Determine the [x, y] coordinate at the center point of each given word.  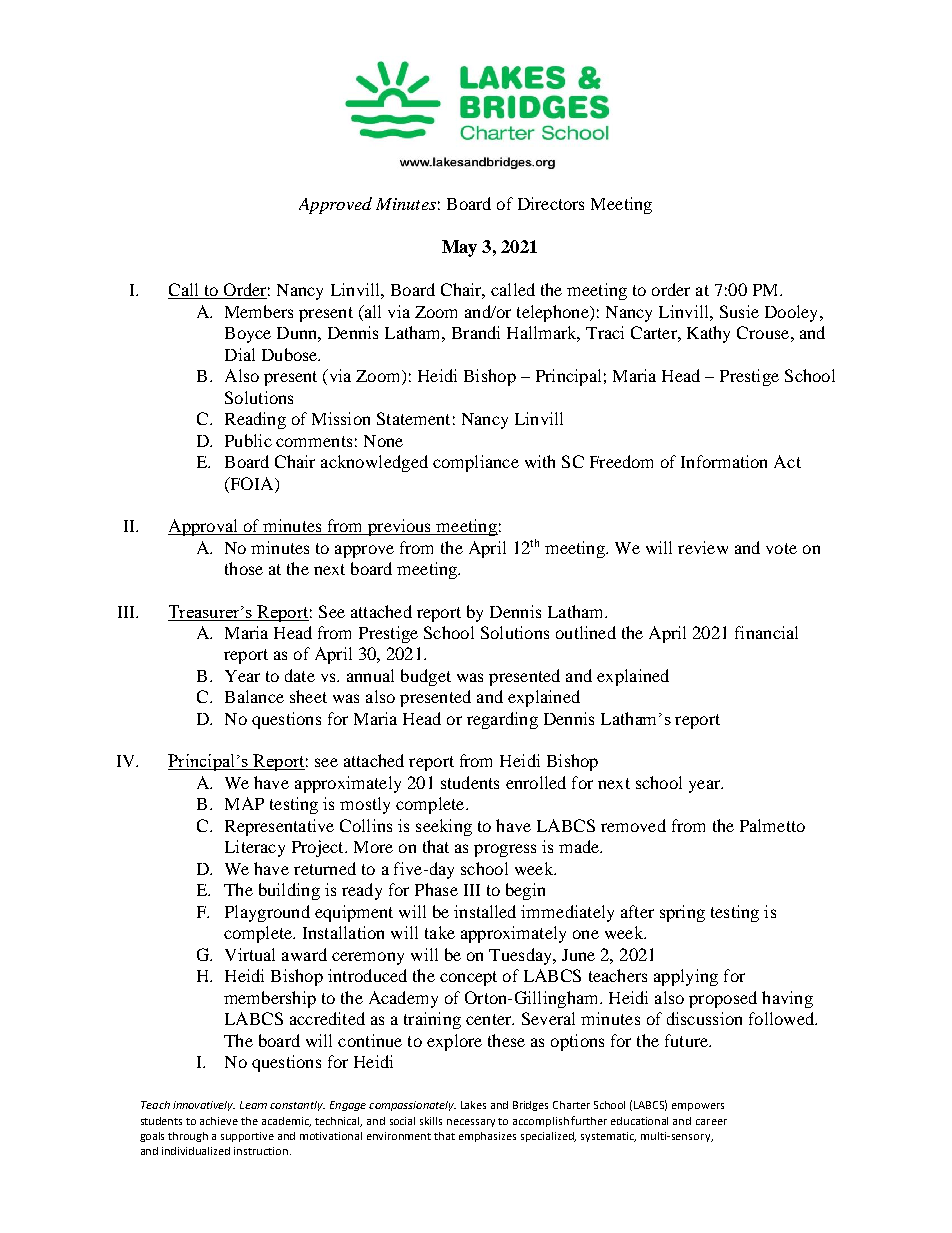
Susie [739, 311]
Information [724, 461]
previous [400, 527]
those [244, 568]
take [440, 932]
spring [682, 913]
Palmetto [772, 825]
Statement [413, 418]
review [703, 547]
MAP [244, 803]
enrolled [536, 782]
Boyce [248, 335]
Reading [255, 420]
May [459, 248]
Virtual [250, 954]
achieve [219, 1121]
